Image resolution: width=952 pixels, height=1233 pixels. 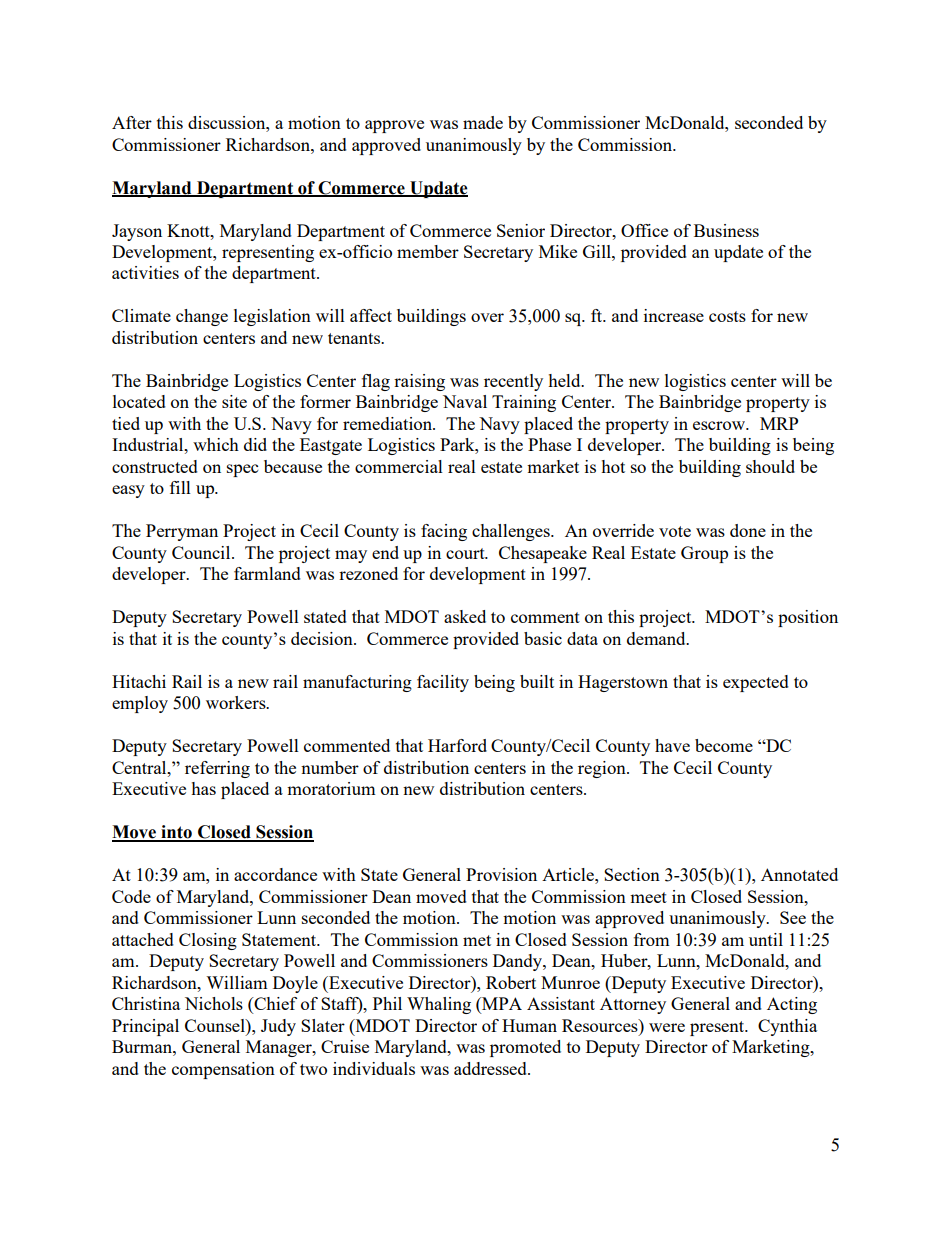 I want to click on Provision, so click(x=501, y=874).
